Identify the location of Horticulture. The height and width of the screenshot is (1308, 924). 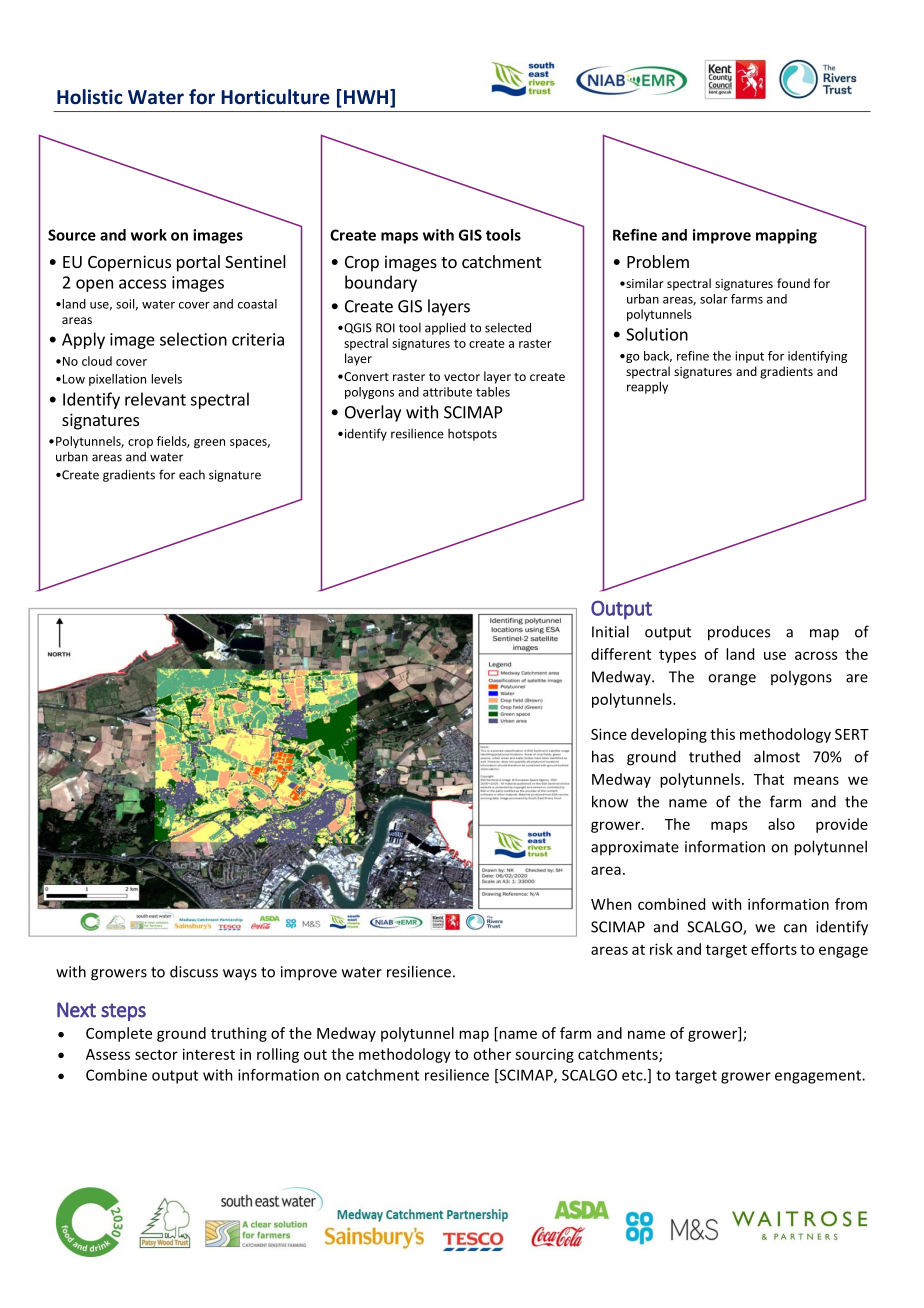
(275, 97).
